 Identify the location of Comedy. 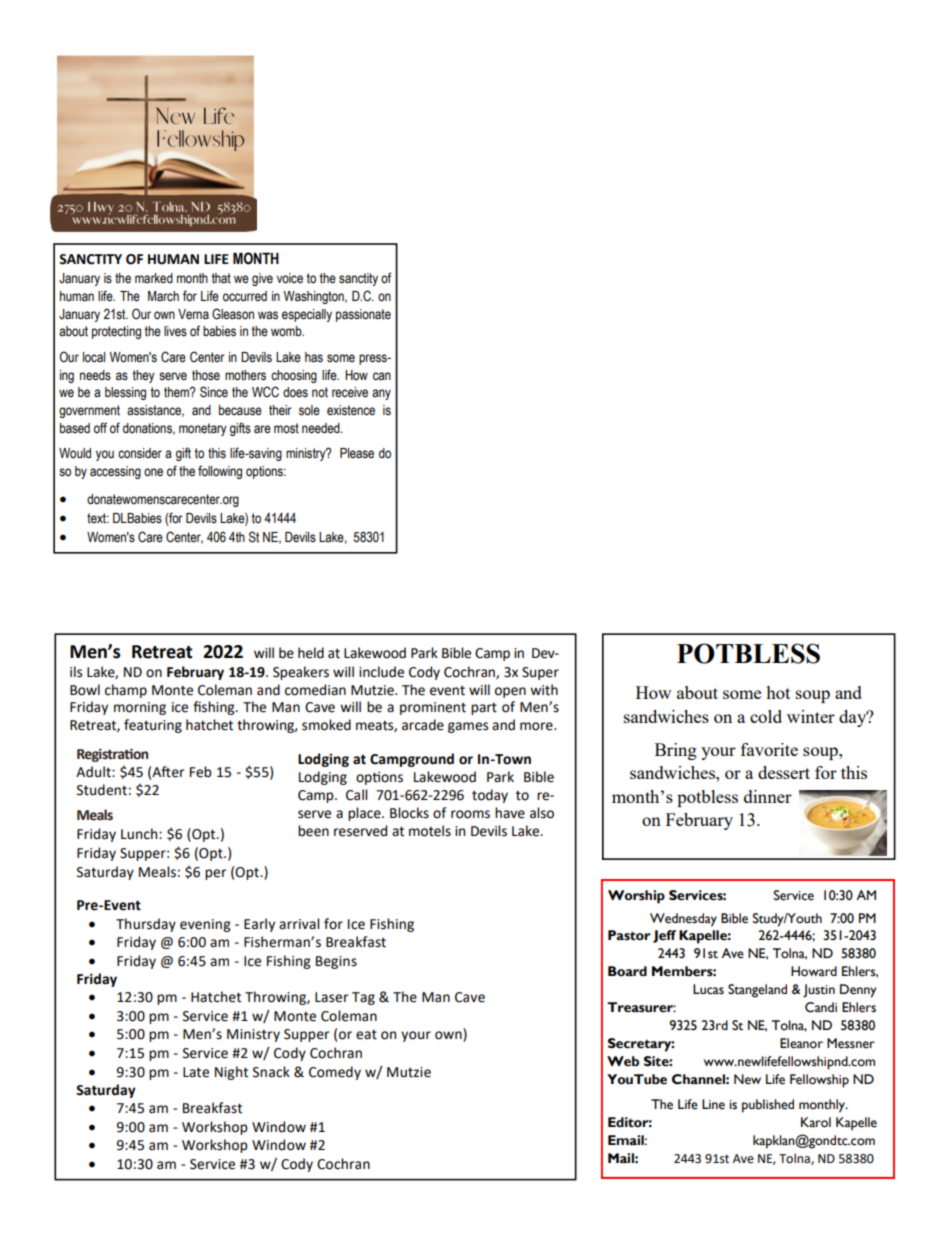
(335, 1073).
